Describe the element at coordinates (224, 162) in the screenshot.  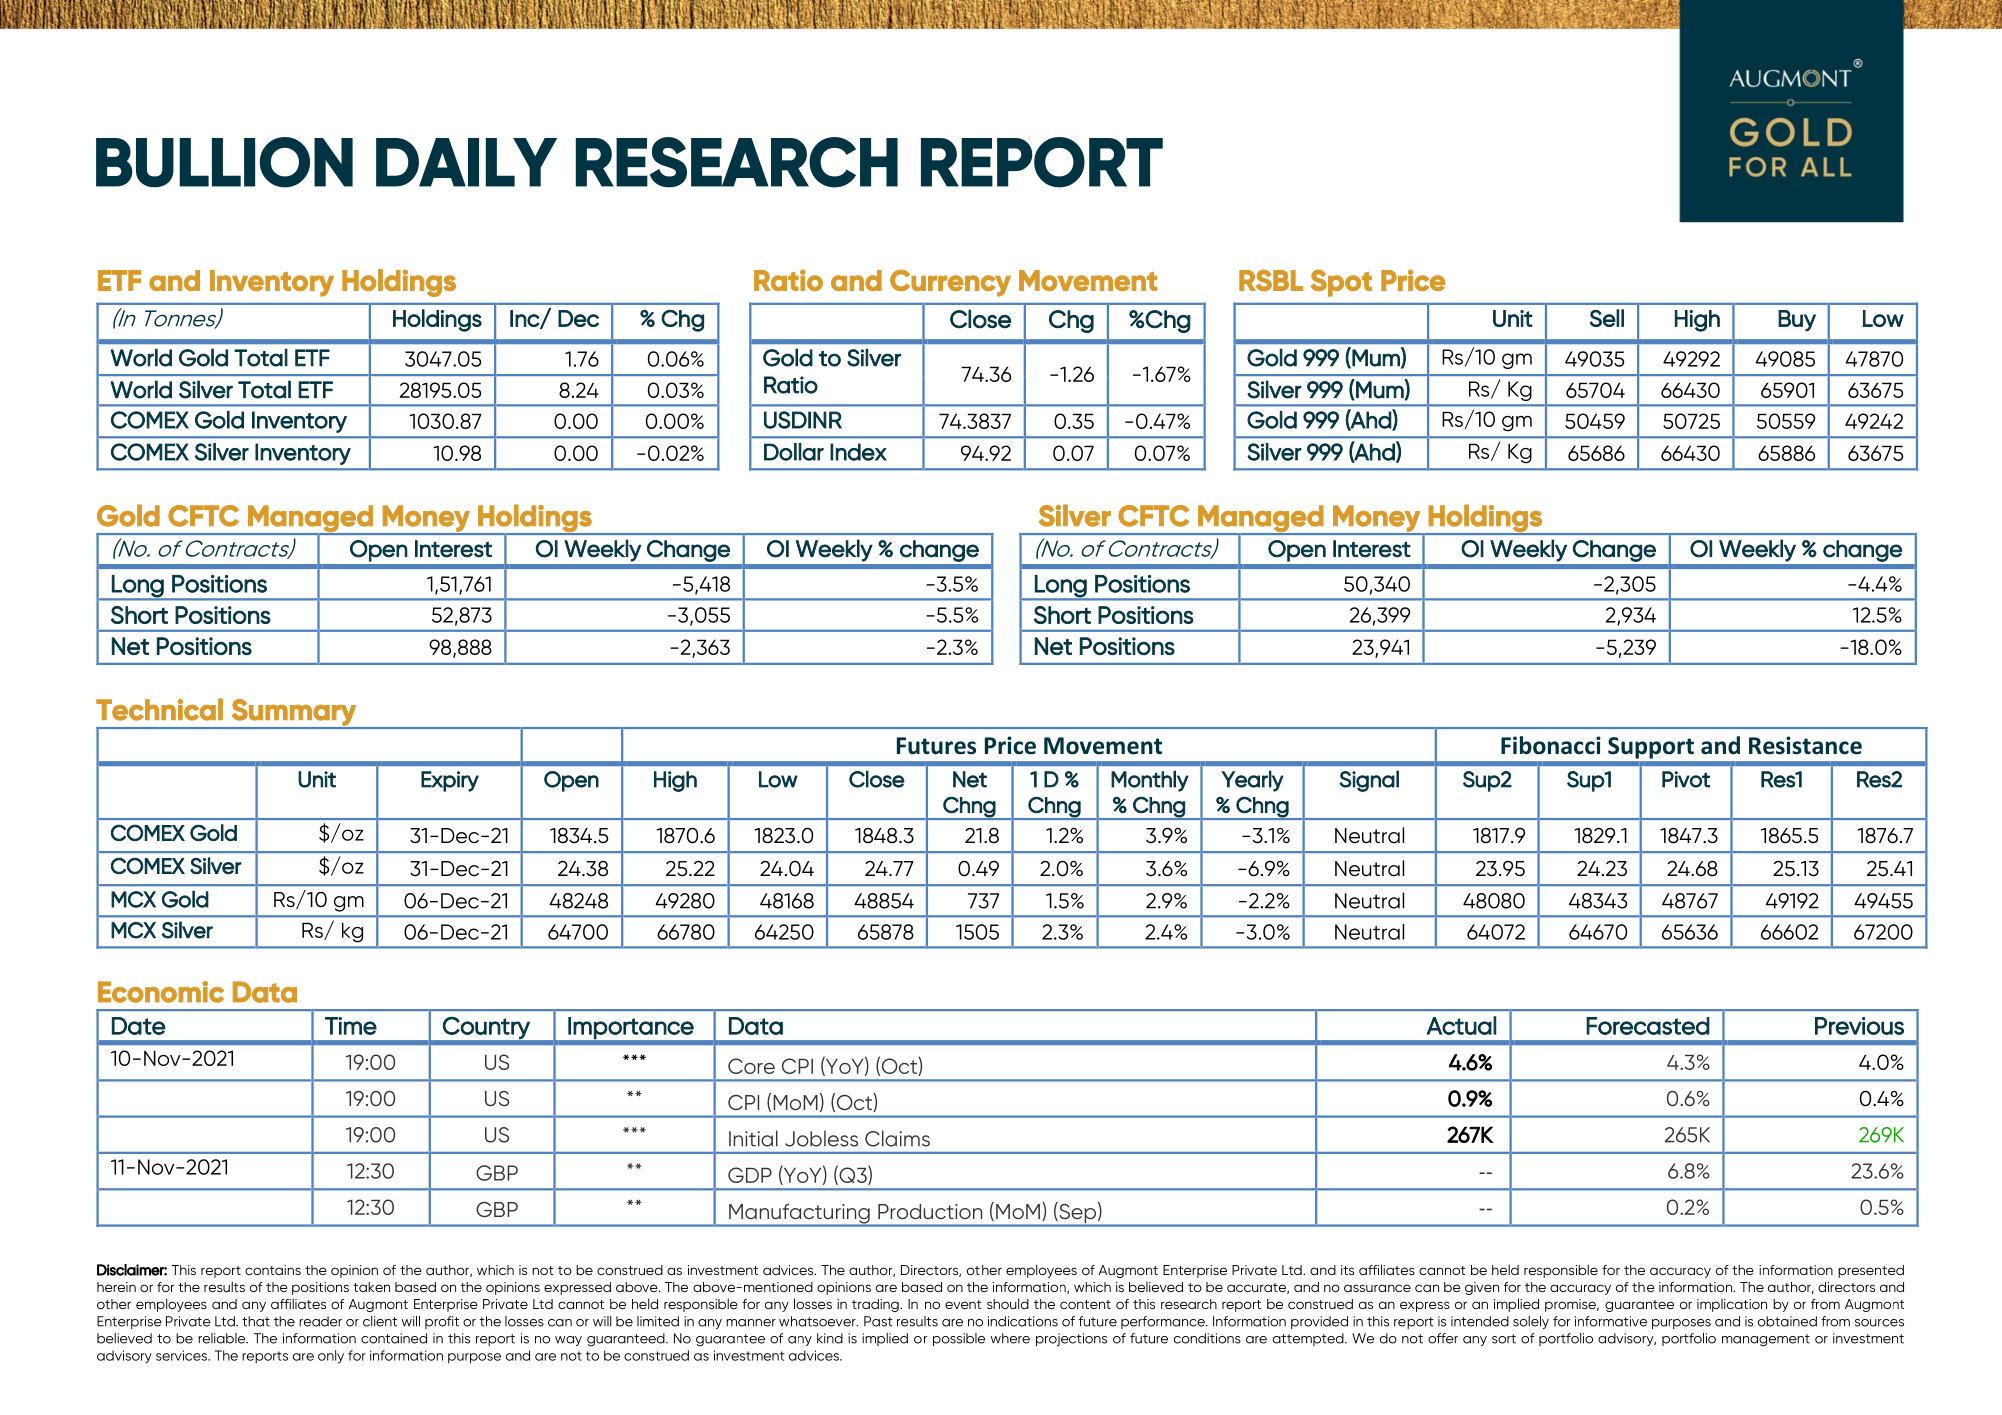
I see `BULLION` at that location.
